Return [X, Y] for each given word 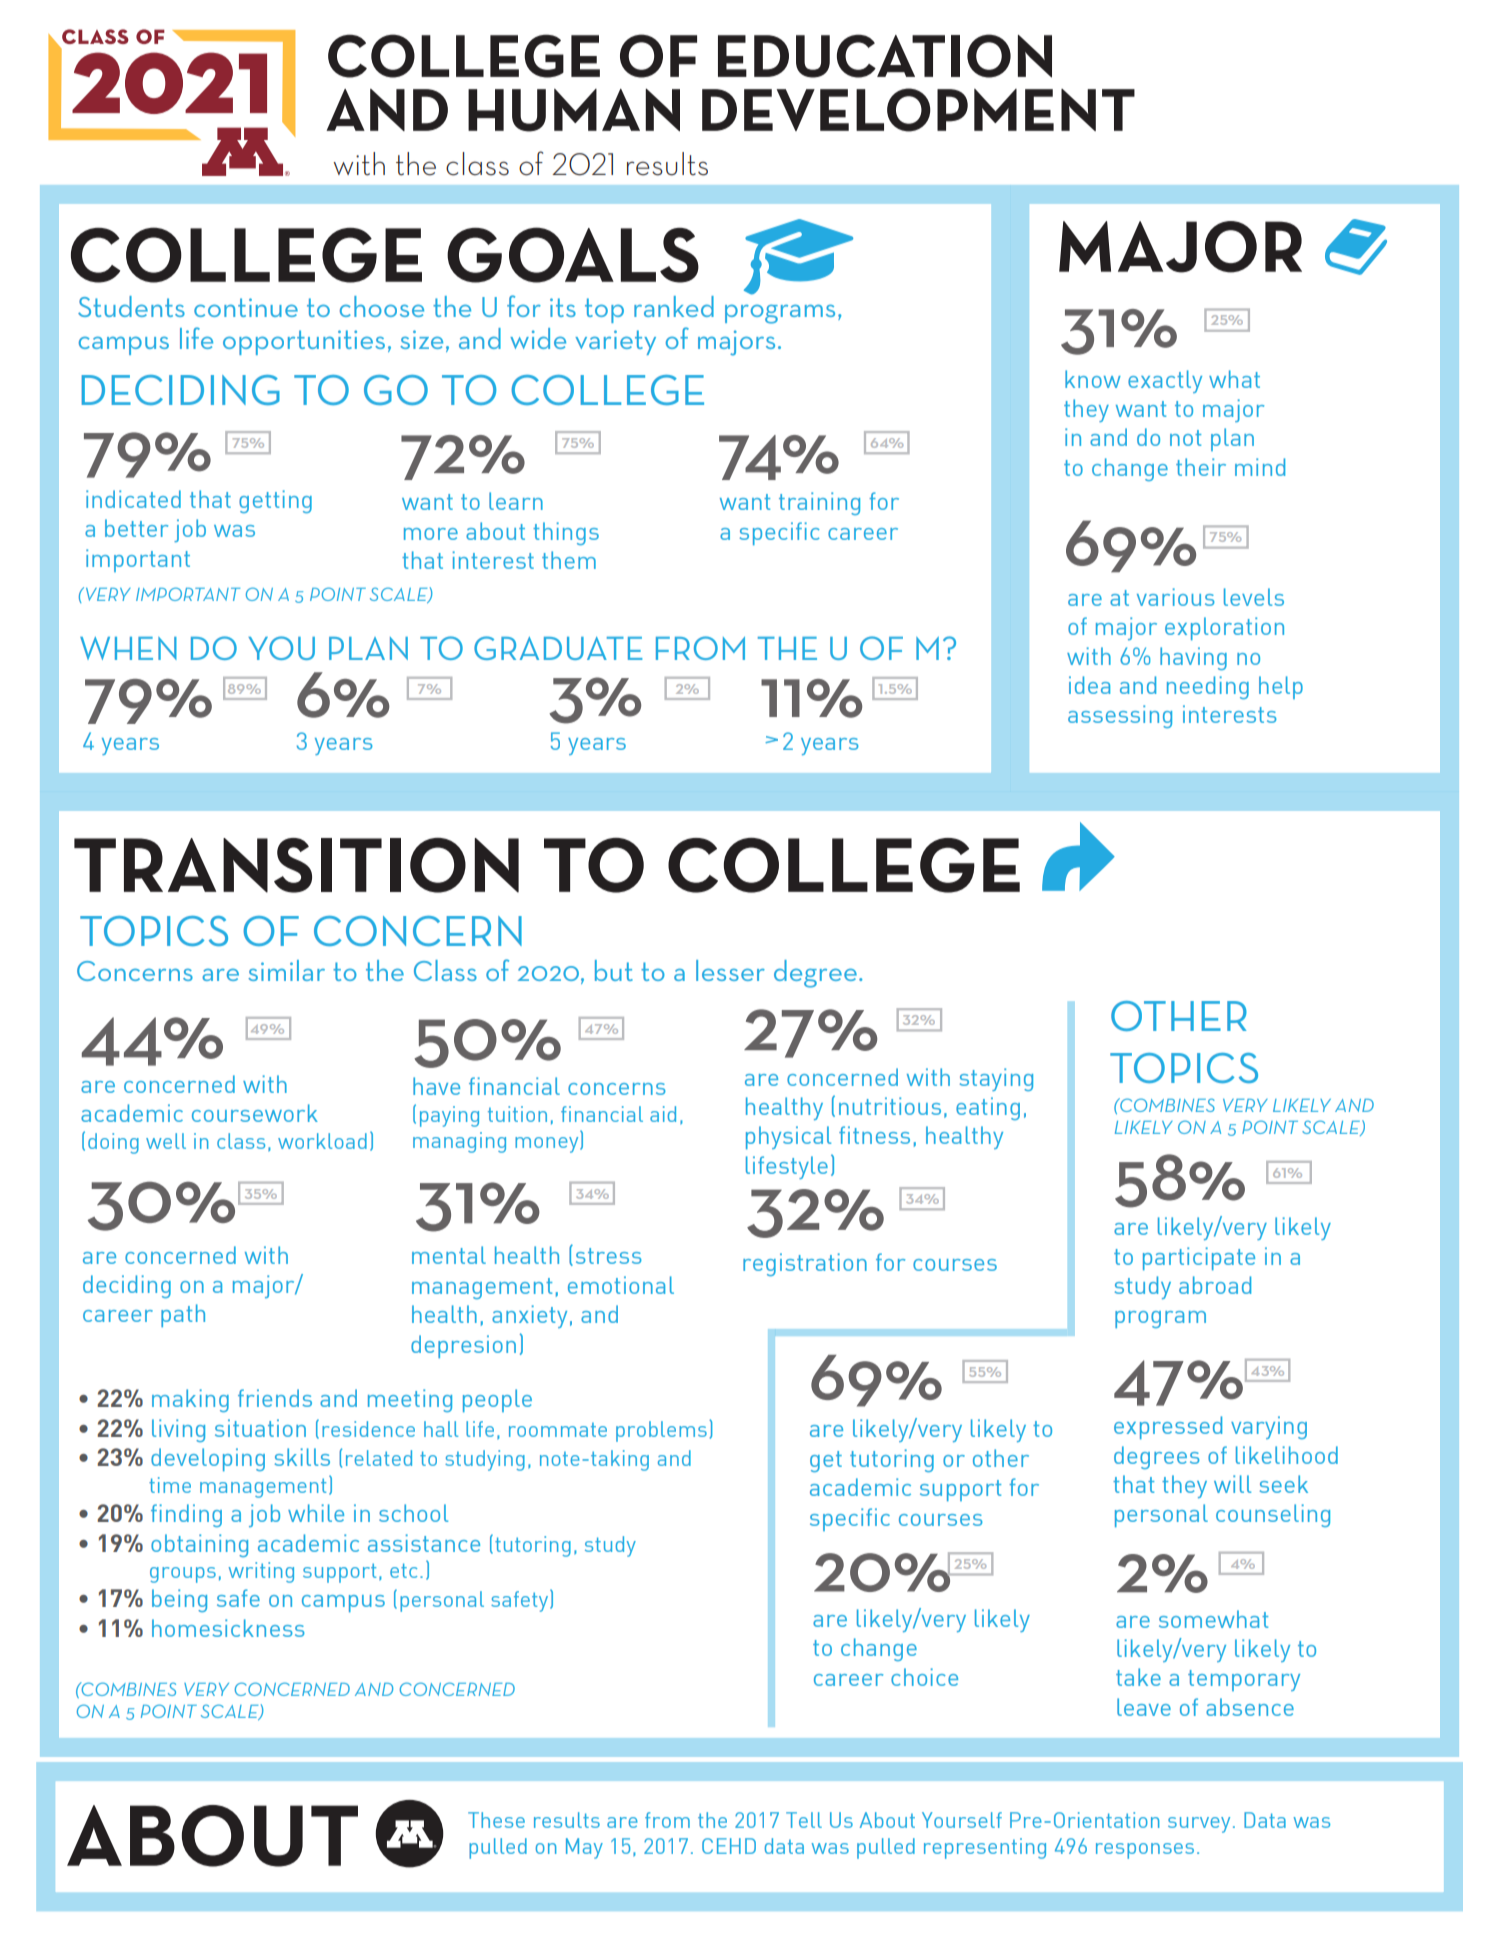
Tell [804, 1820]
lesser [730, 970]
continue [246, 307]
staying [996, 1079]
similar [286, 970]
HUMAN [574, 110]
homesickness [228, 1628]
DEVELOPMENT [918, 110]
